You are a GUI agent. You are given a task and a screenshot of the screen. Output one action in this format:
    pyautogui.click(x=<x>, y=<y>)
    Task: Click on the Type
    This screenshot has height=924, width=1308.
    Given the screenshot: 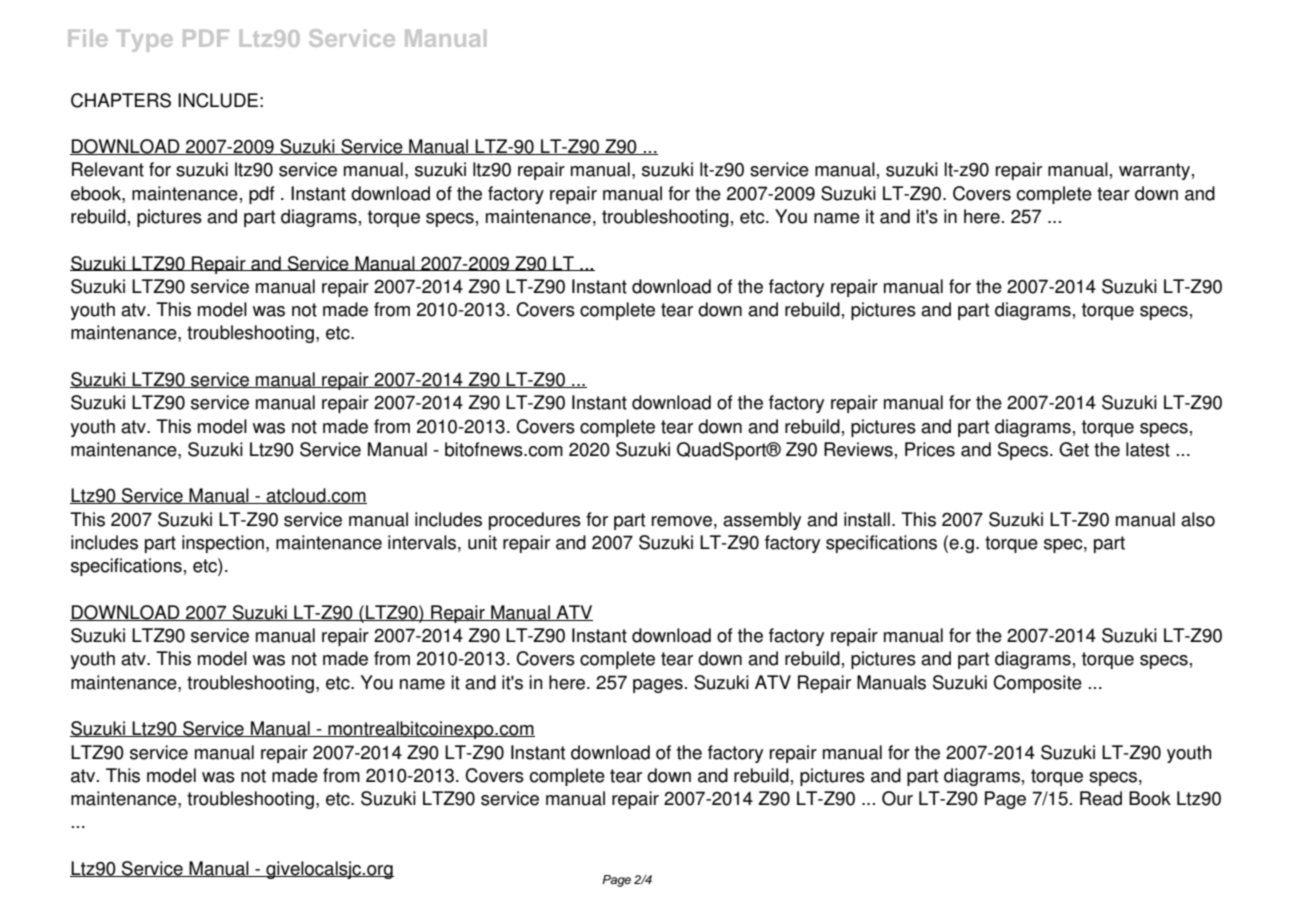 What is the action you would take?
    pyautogui.click(x=144, y=41)
